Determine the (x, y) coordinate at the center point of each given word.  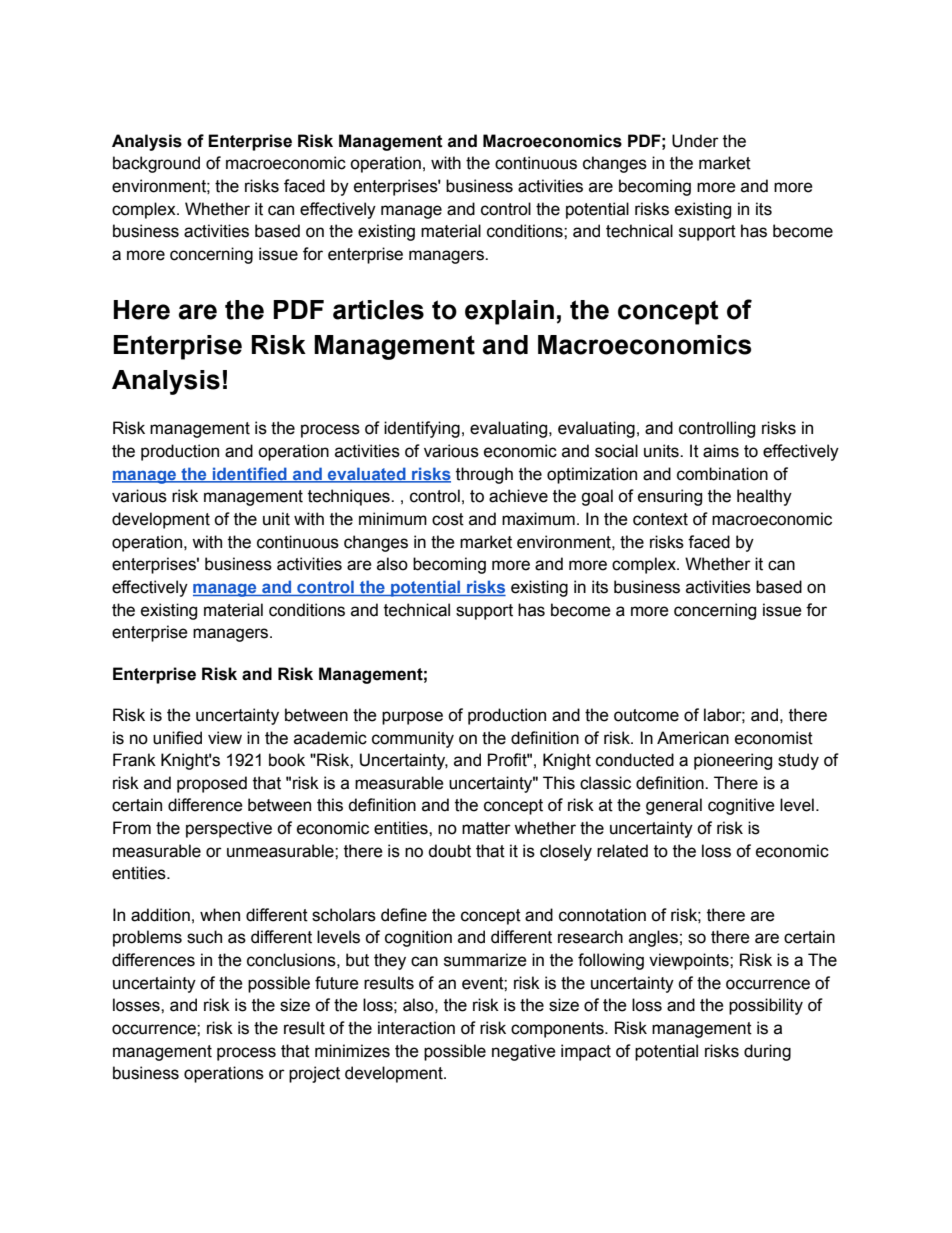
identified (250, 474)
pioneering (733, 761)
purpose (412, 718)
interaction (416, 1028)
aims (721, 451)
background (156, 164)
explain (509, 312)
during (767, 1052)
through (484, 475)
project (314, 1074)
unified (177, 738)
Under (695, 141)
